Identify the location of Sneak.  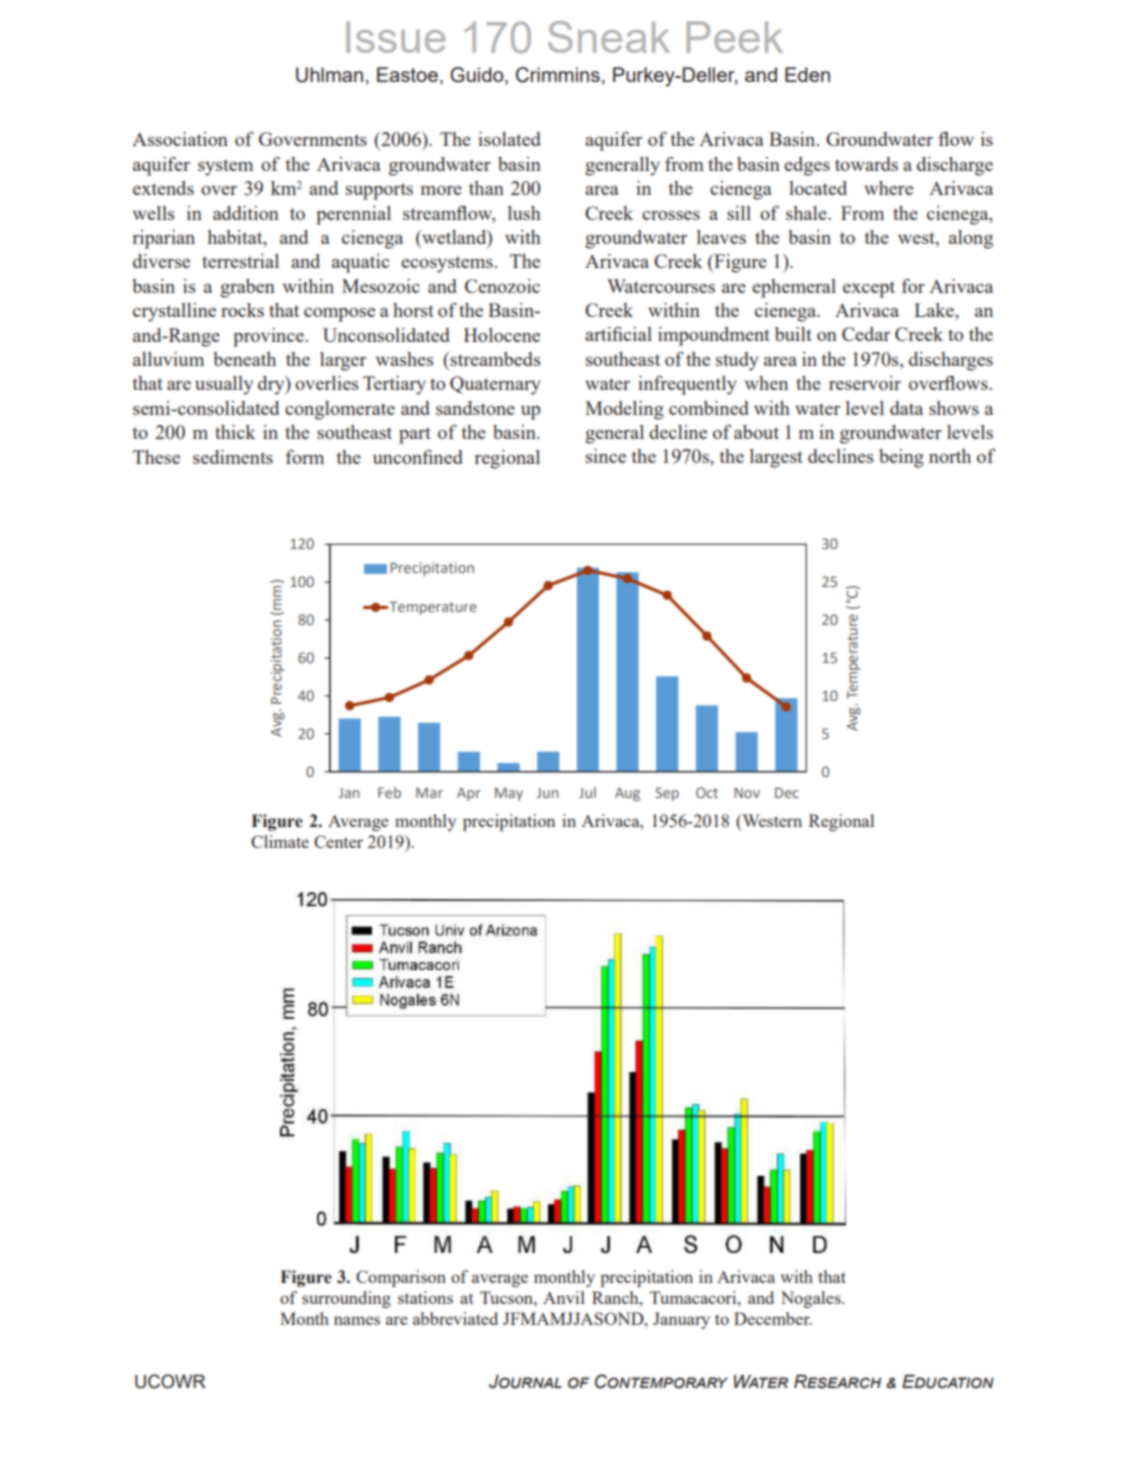
(609, 37).
